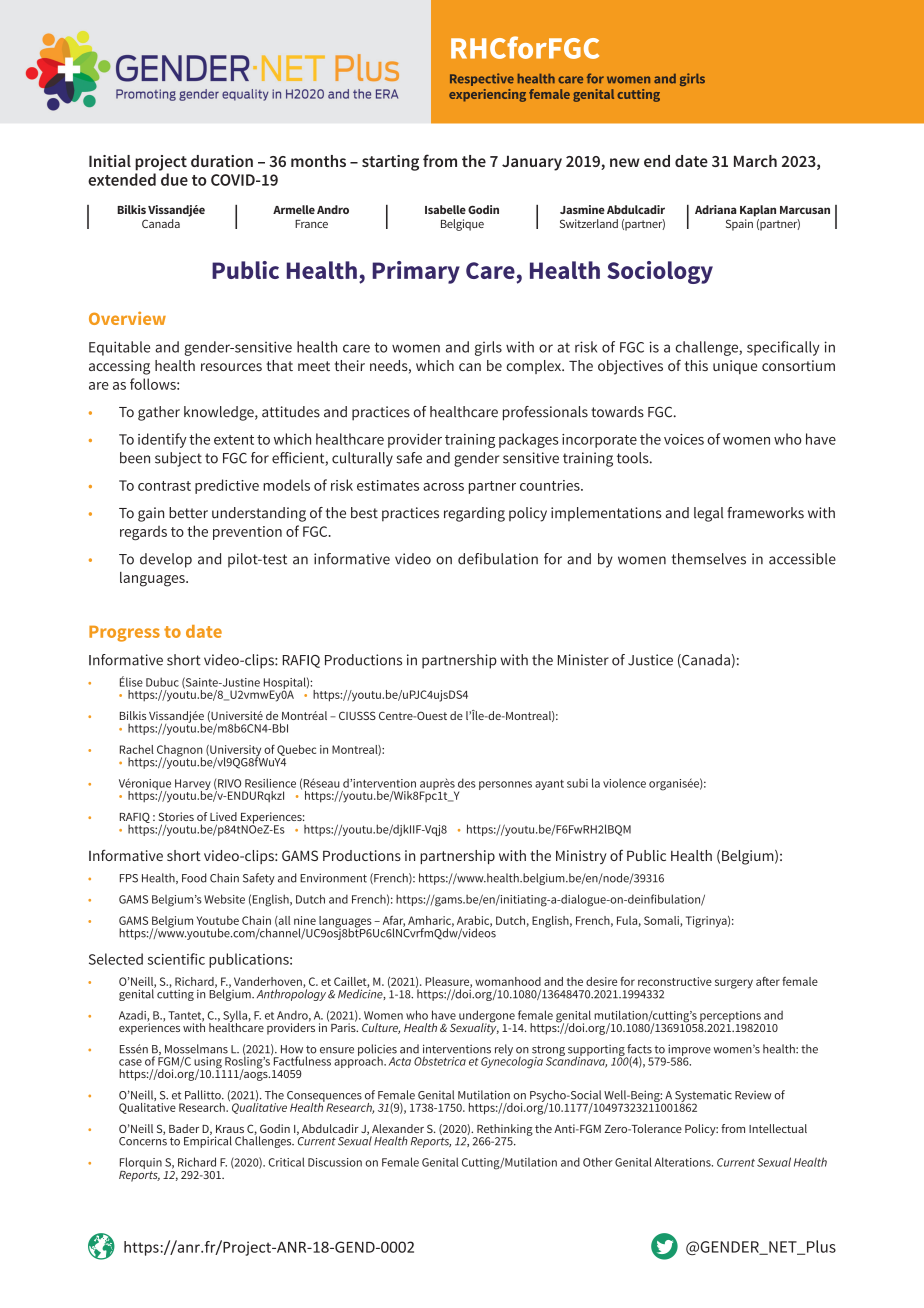  I want to click on themselves, so click(709, 559).
